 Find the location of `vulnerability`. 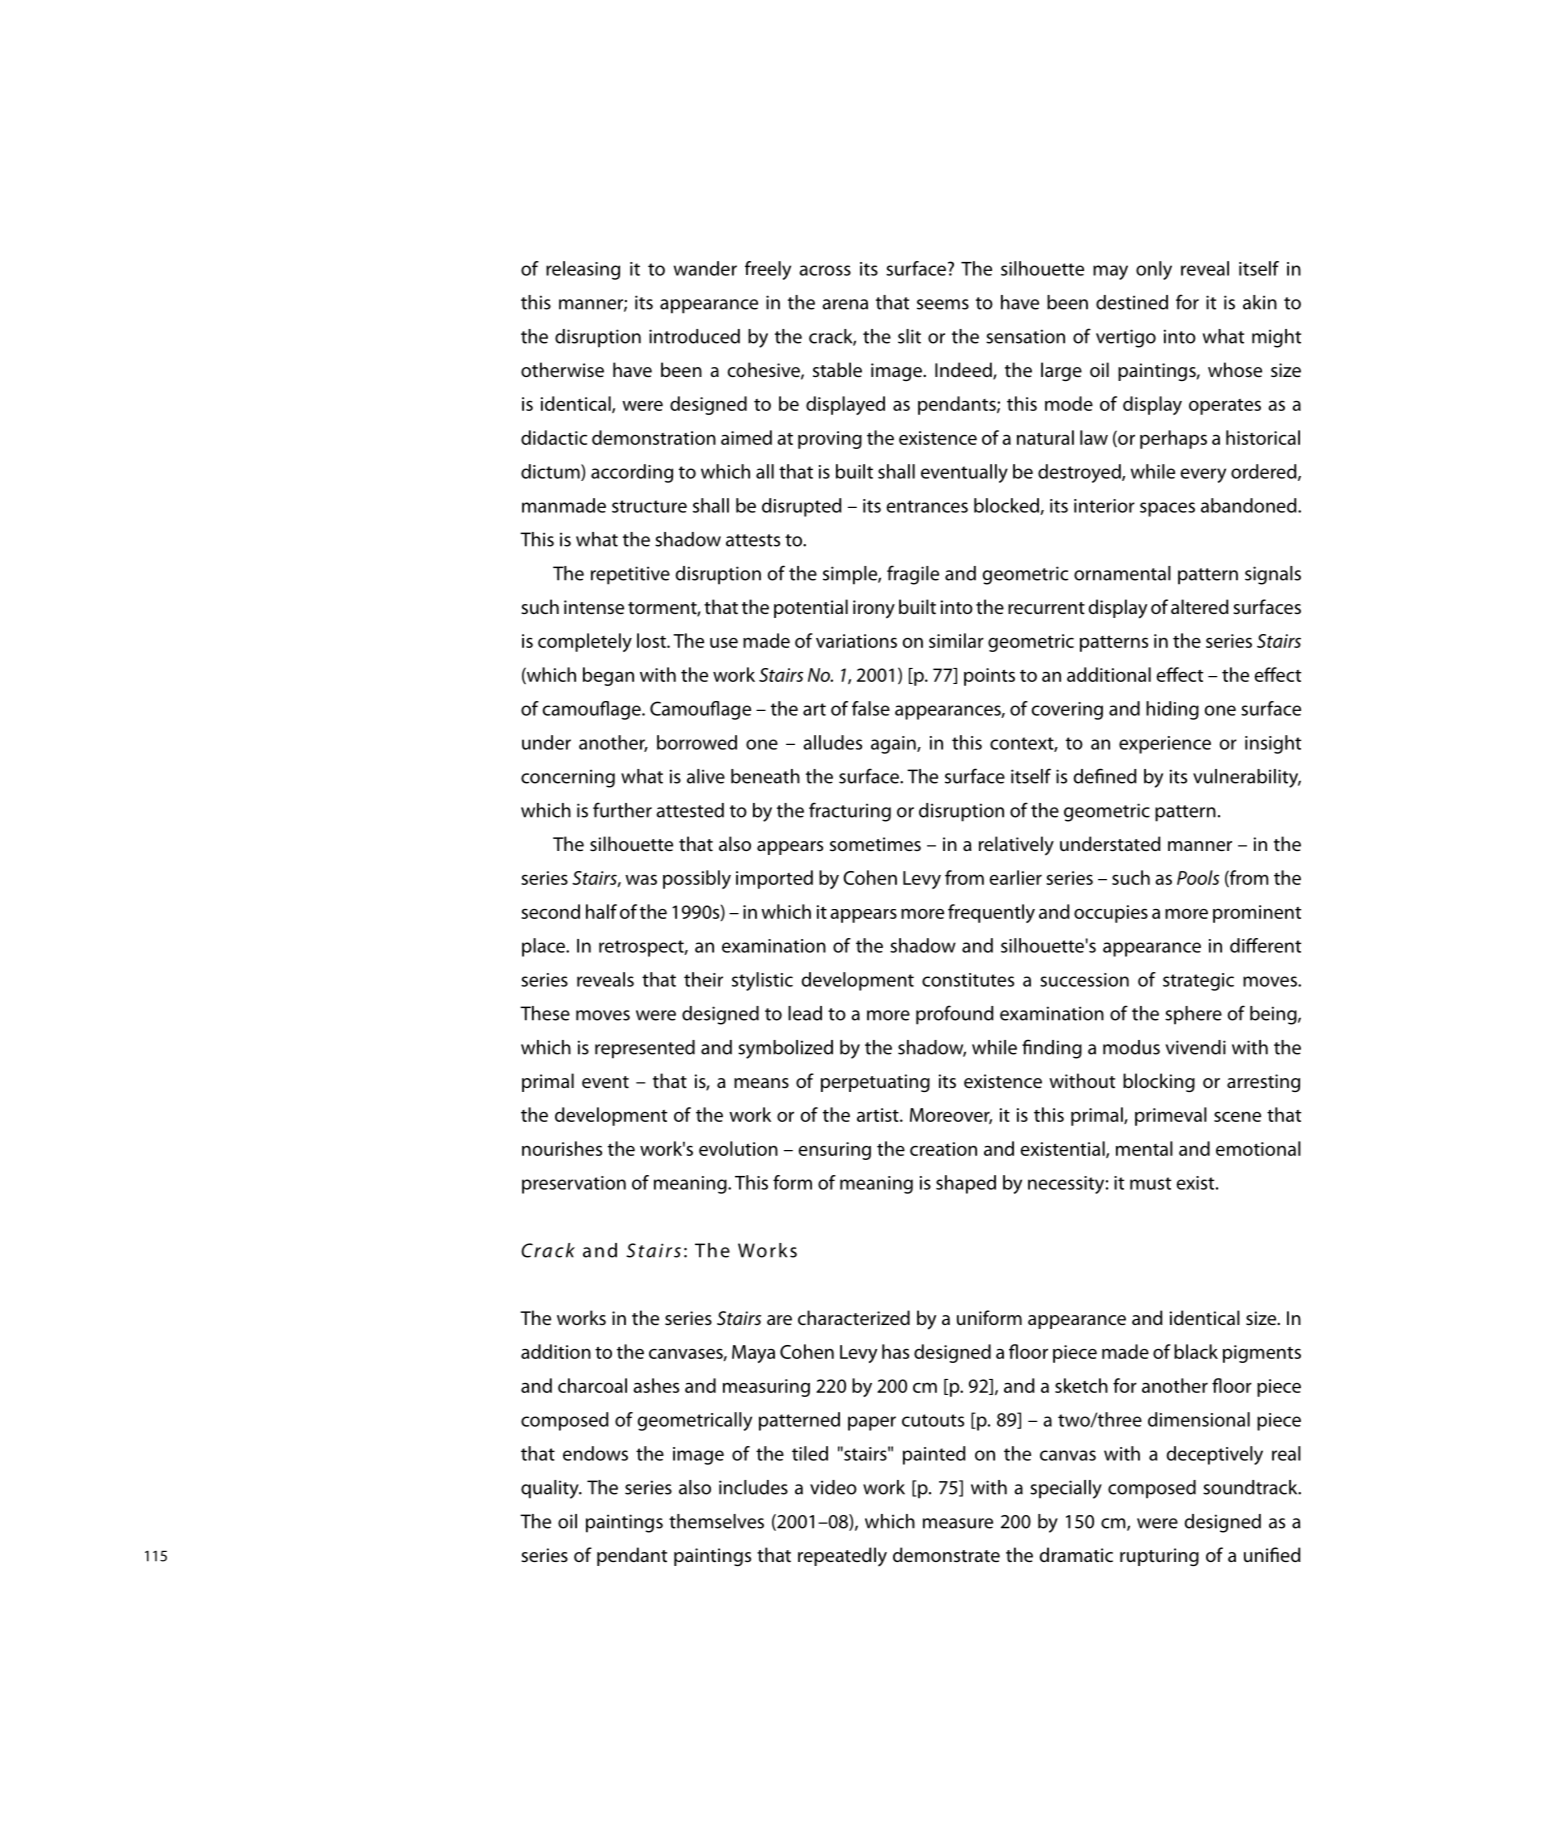

vulnerability is located at coordinates (1247, 778).
